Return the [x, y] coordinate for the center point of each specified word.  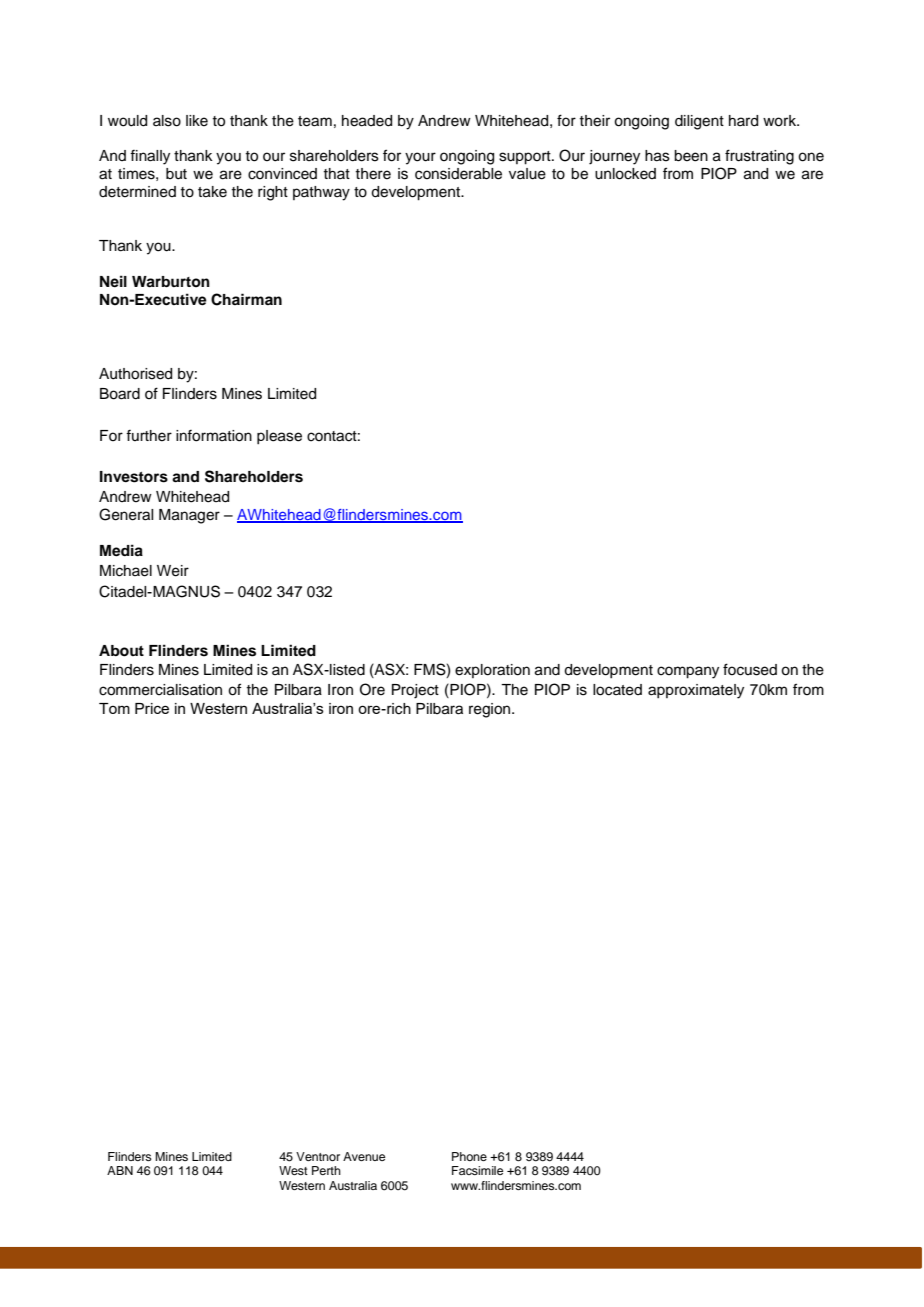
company [688, 672]
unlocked [625, 174]
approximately [696, 691]
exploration [492, 671]
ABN [120, 1170]
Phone [469, 1156]
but [176, 174]
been [691, 156]
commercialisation [160, 690]
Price [152, 708]
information [214, 436]
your [420, 158]
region [491, 710]
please [279, 437]
